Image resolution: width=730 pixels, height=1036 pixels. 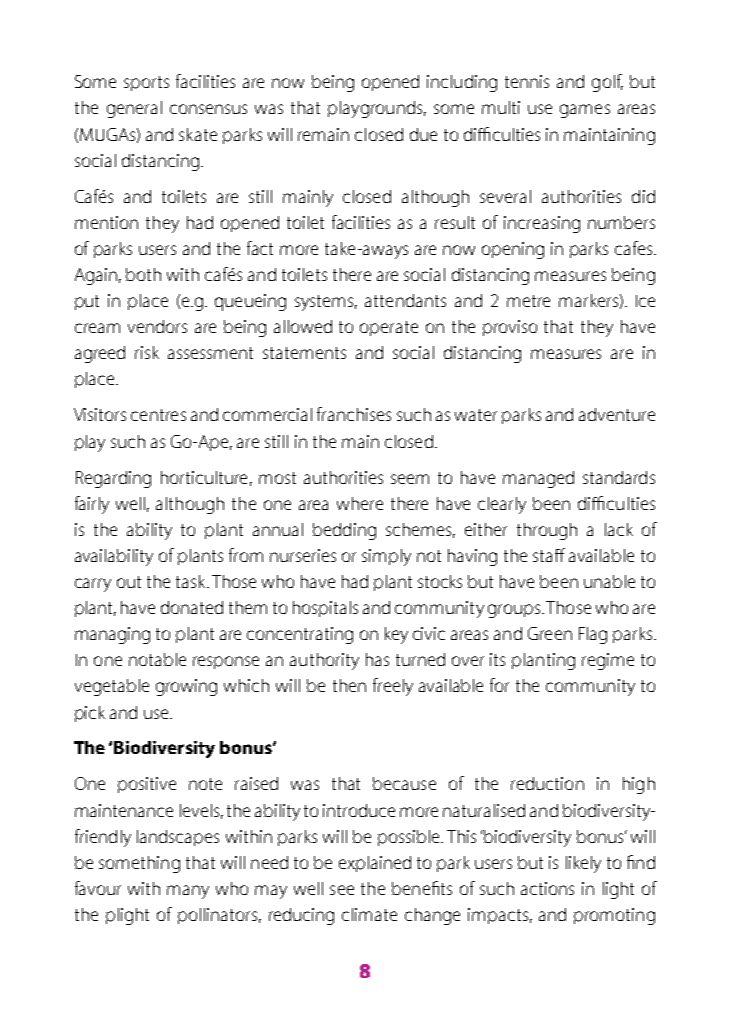 I want to click on notable, so click(x=157, y=659).
